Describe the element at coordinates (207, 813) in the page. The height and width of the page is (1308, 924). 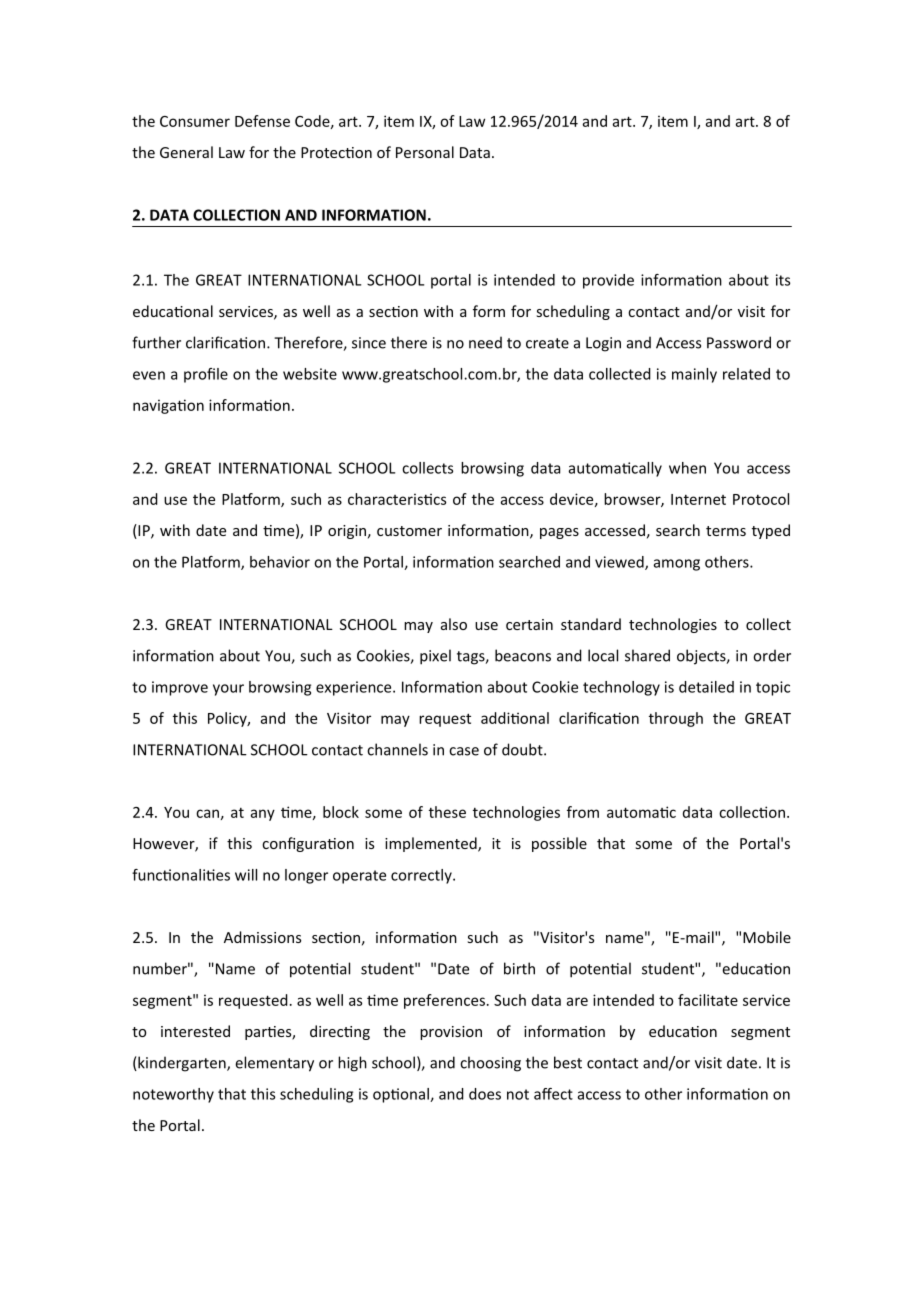
I see `can` at that location.
